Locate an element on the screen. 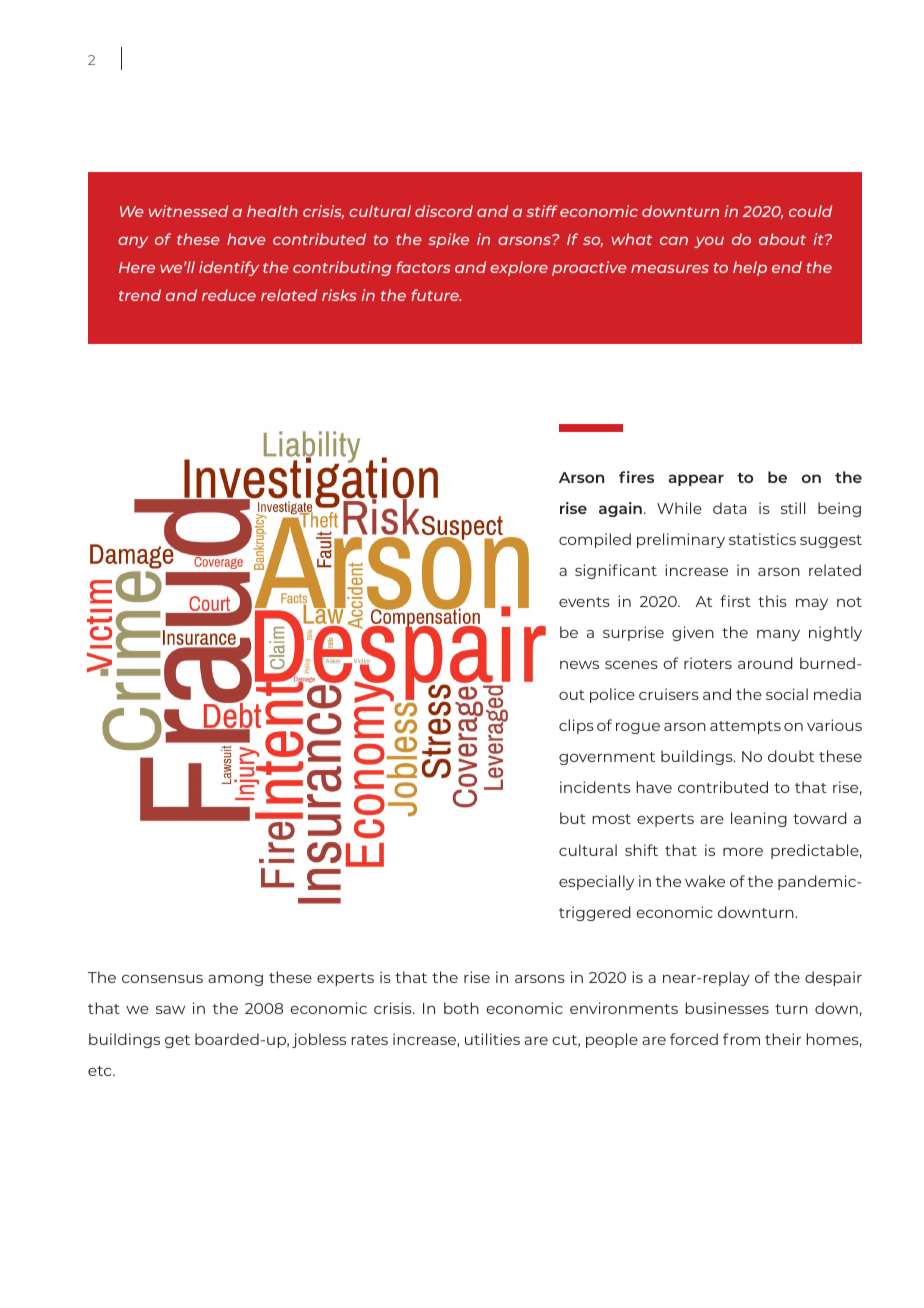  appear is located at coordinates (696, 480).
